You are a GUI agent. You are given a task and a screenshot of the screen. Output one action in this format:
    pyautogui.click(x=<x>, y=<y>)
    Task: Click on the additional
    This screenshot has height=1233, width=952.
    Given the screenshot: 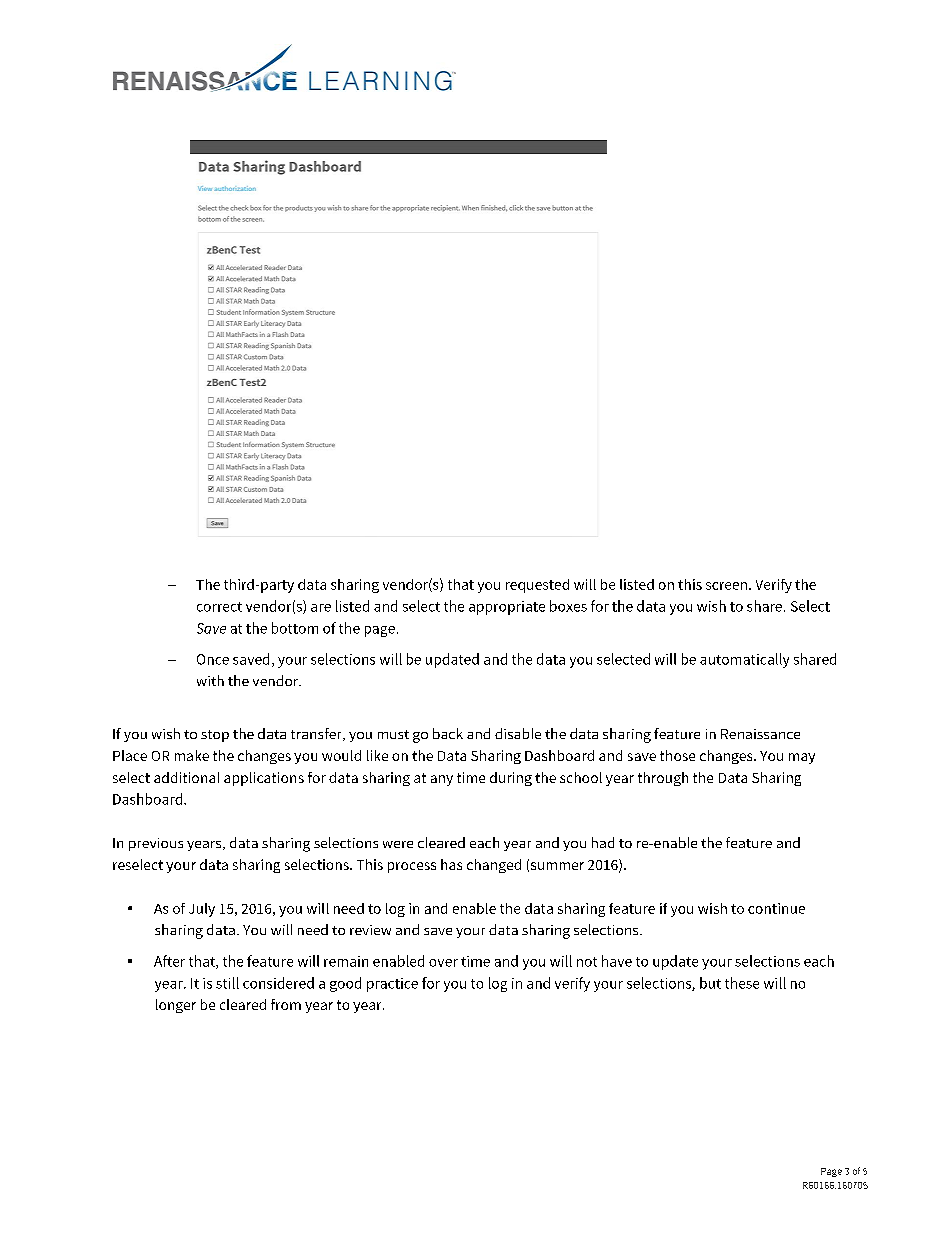 What is the action you would take?
    pyautogui.click(x=186, y=777)
